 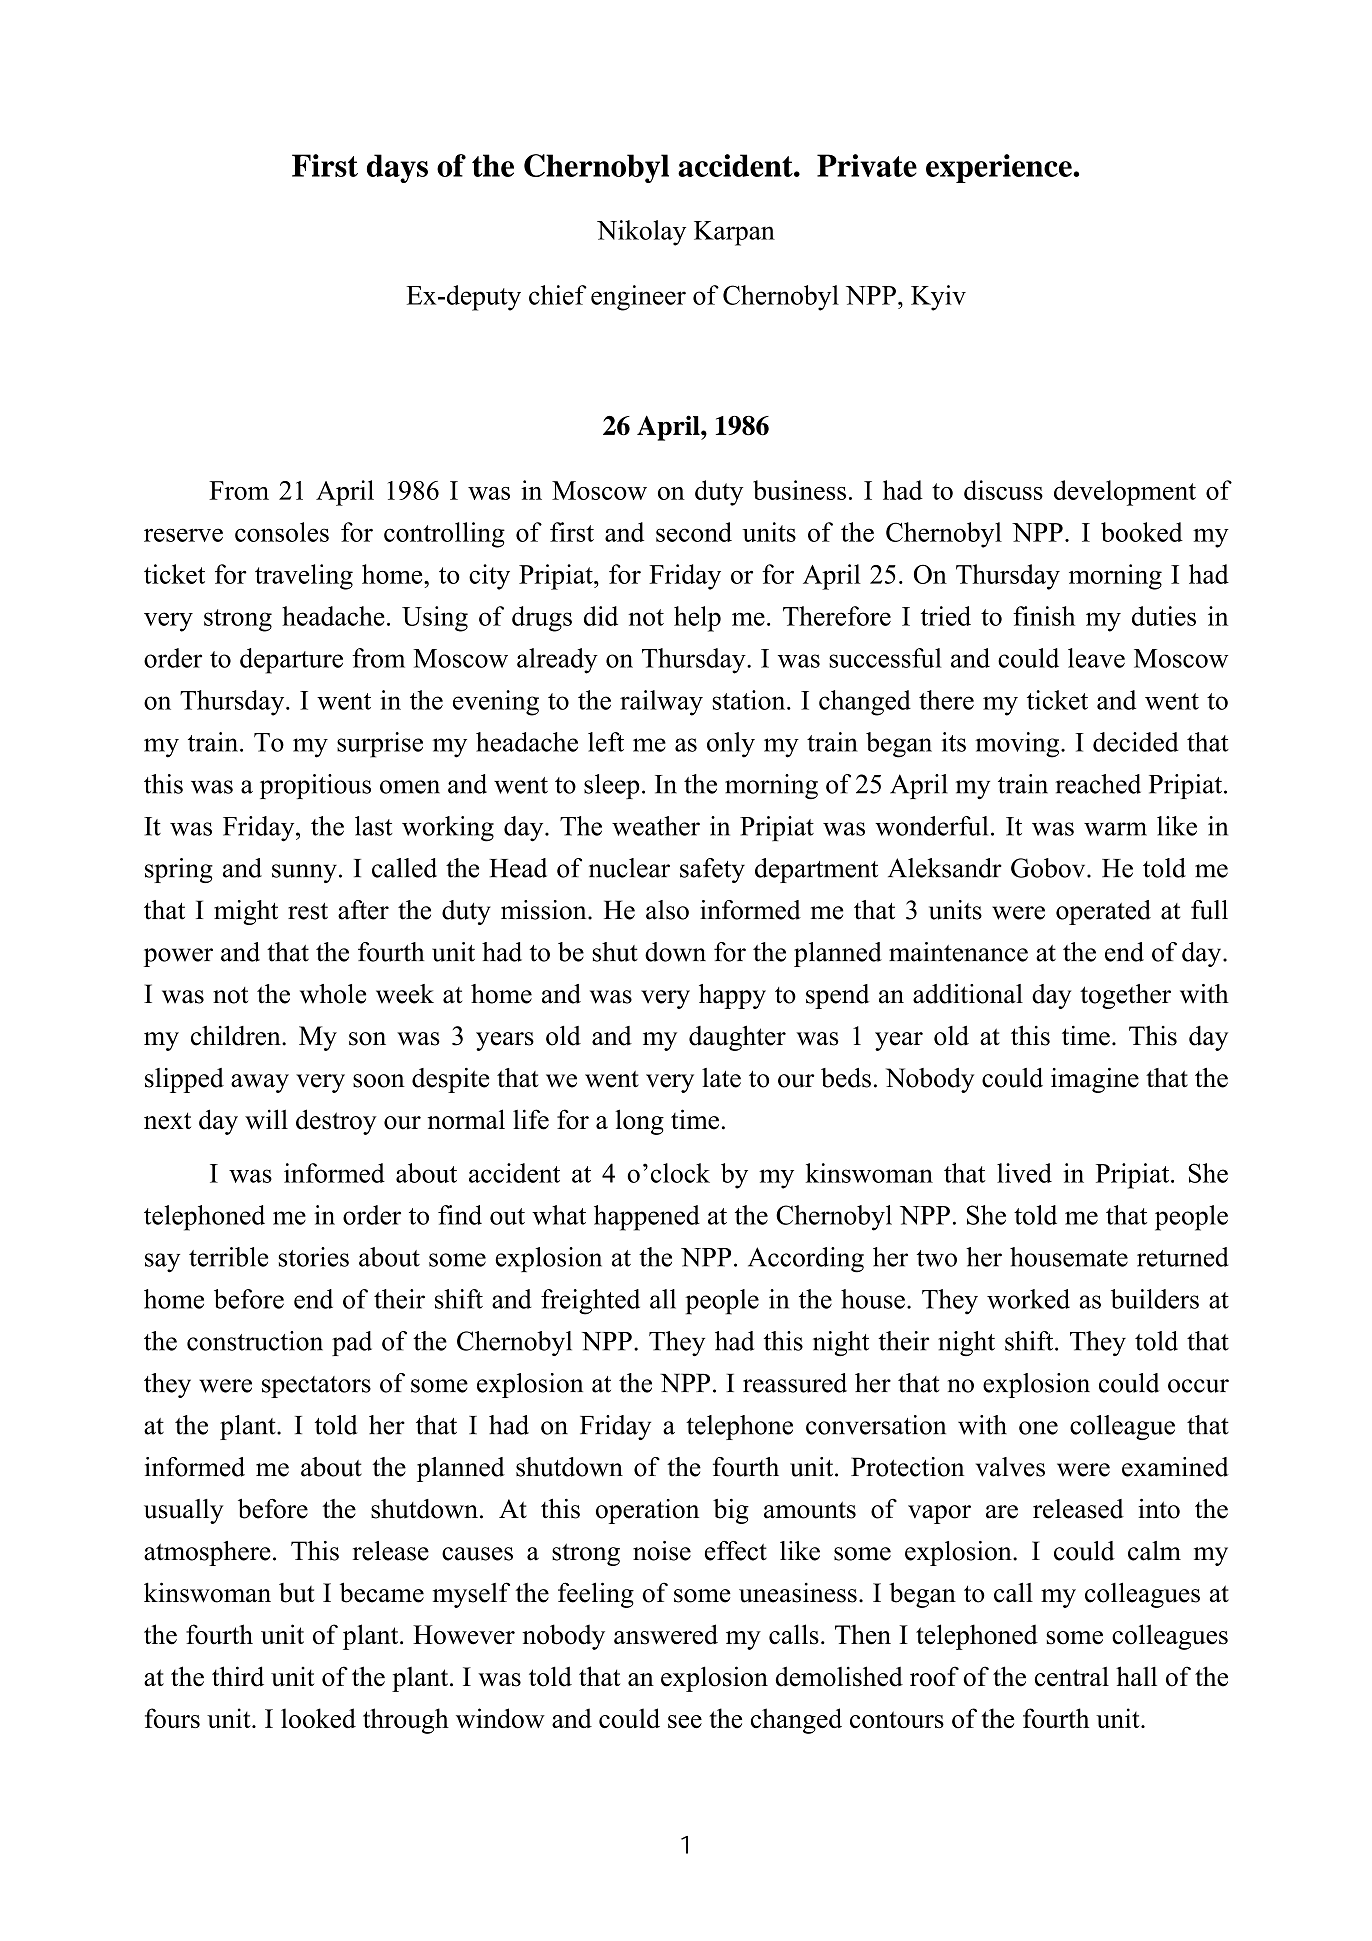 I want to click on third, so click(x=238, y=1676).
